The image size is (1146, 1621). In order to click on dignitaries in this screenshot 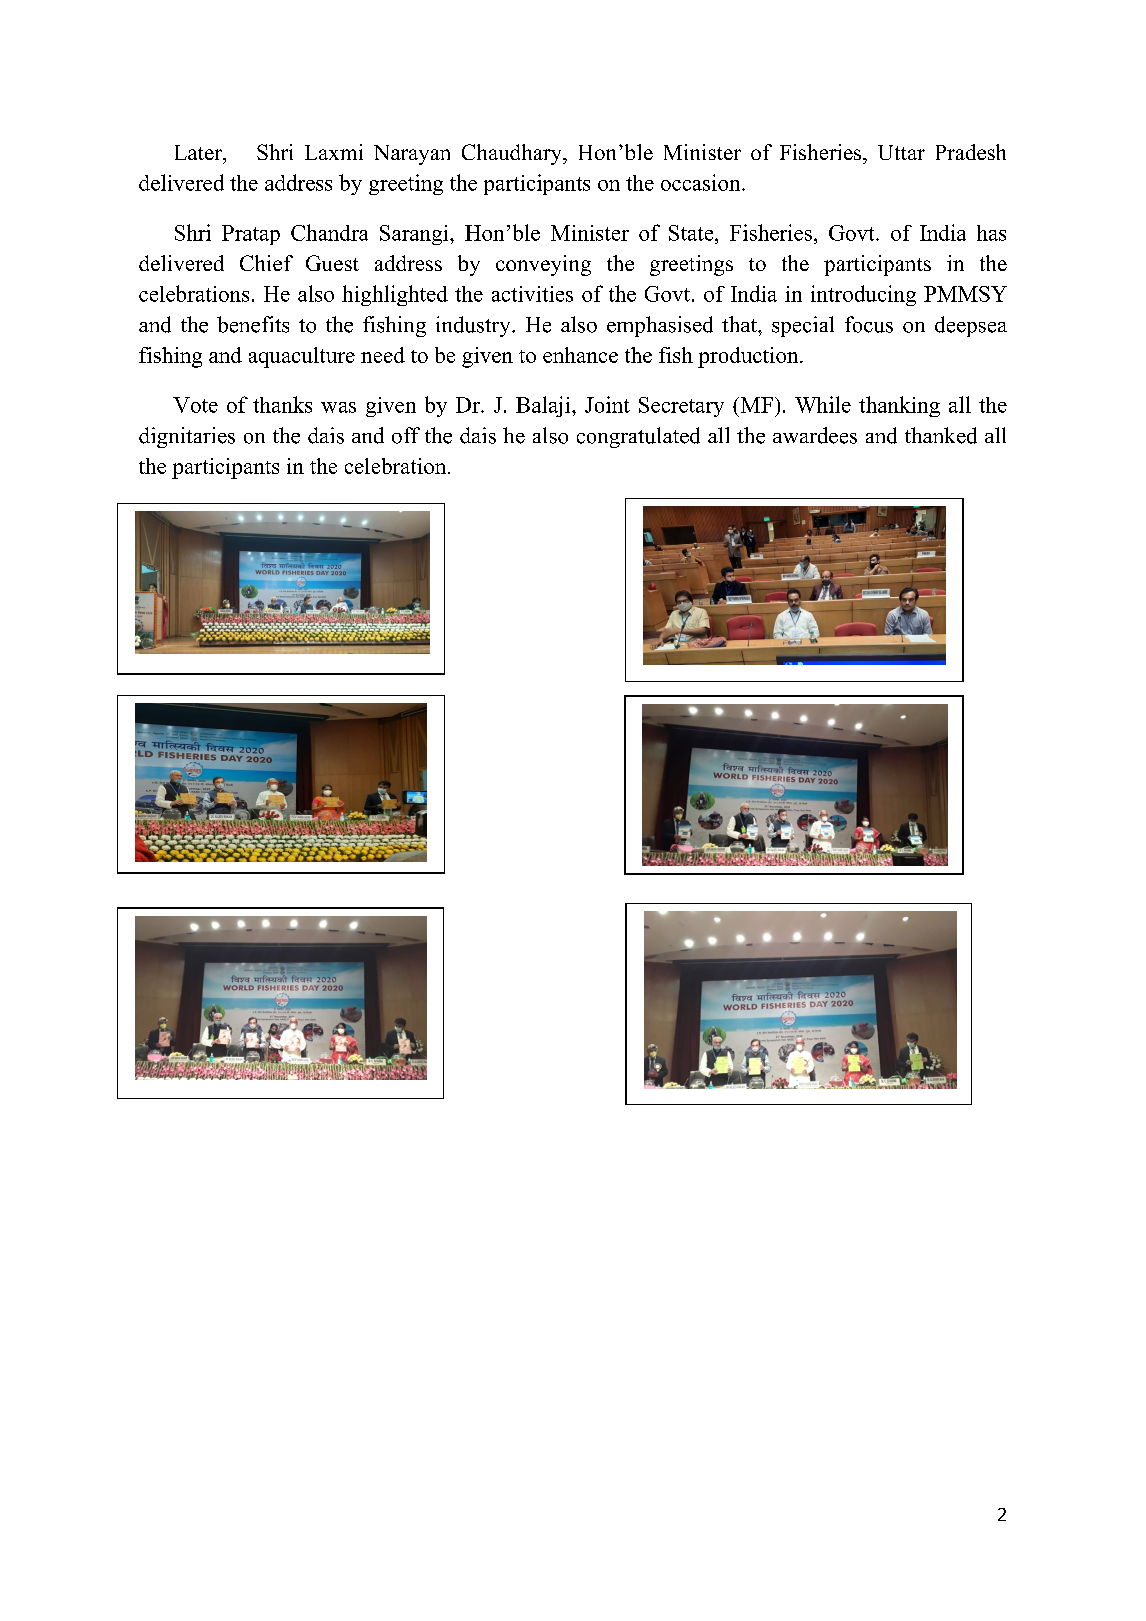, I will do `click(187, 437)`.
